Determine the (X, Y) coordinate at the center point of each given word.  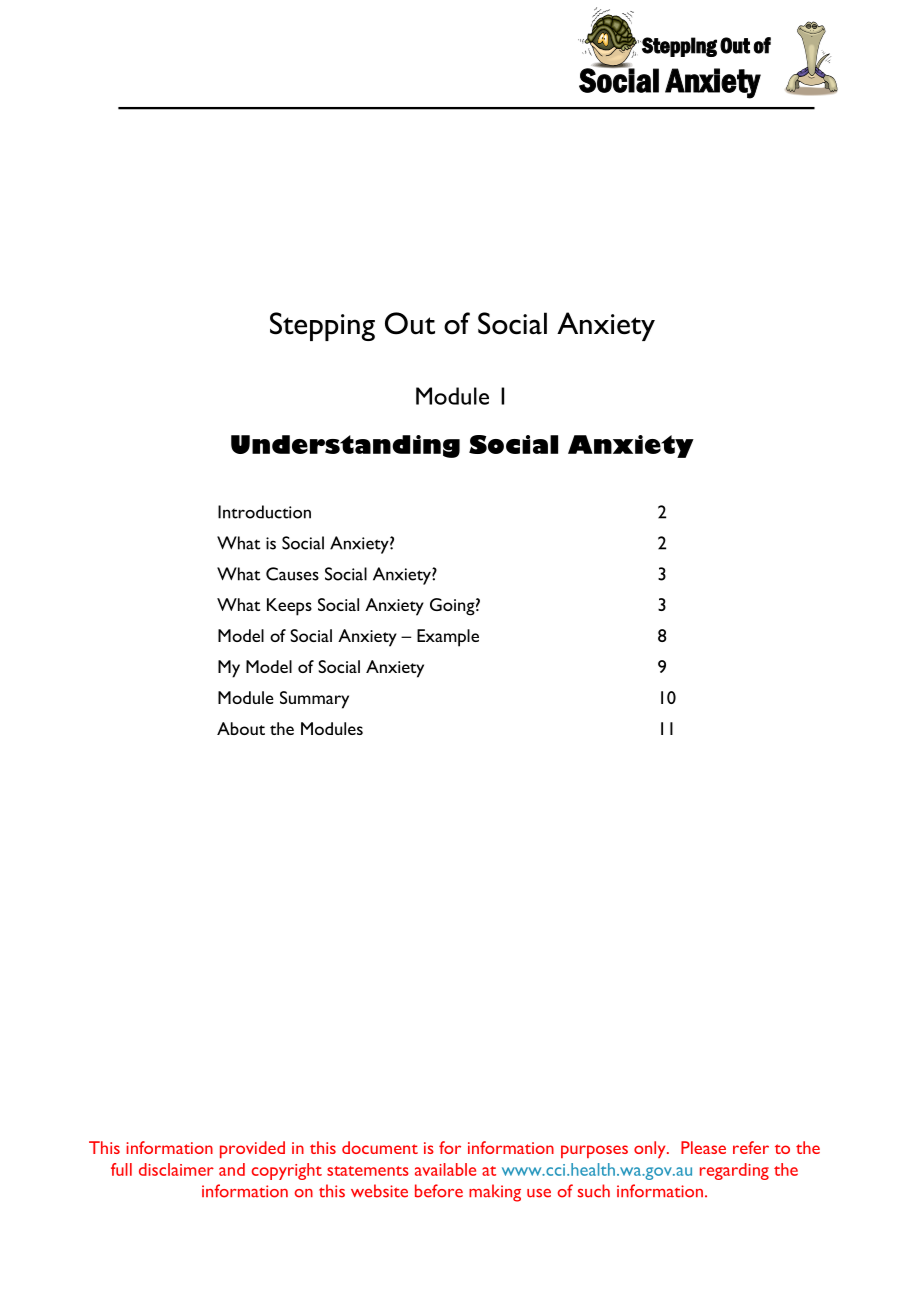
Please (703, 1147)
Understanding (345, 446)
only (651, 1149)
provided (252, 1149)
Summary (314, 700)
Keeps (289, 607)
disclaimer (176, 1169)
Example (448, 638)
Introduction (264, 512)
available (445, 1169)
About (241, 728)
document (380, 1147)
